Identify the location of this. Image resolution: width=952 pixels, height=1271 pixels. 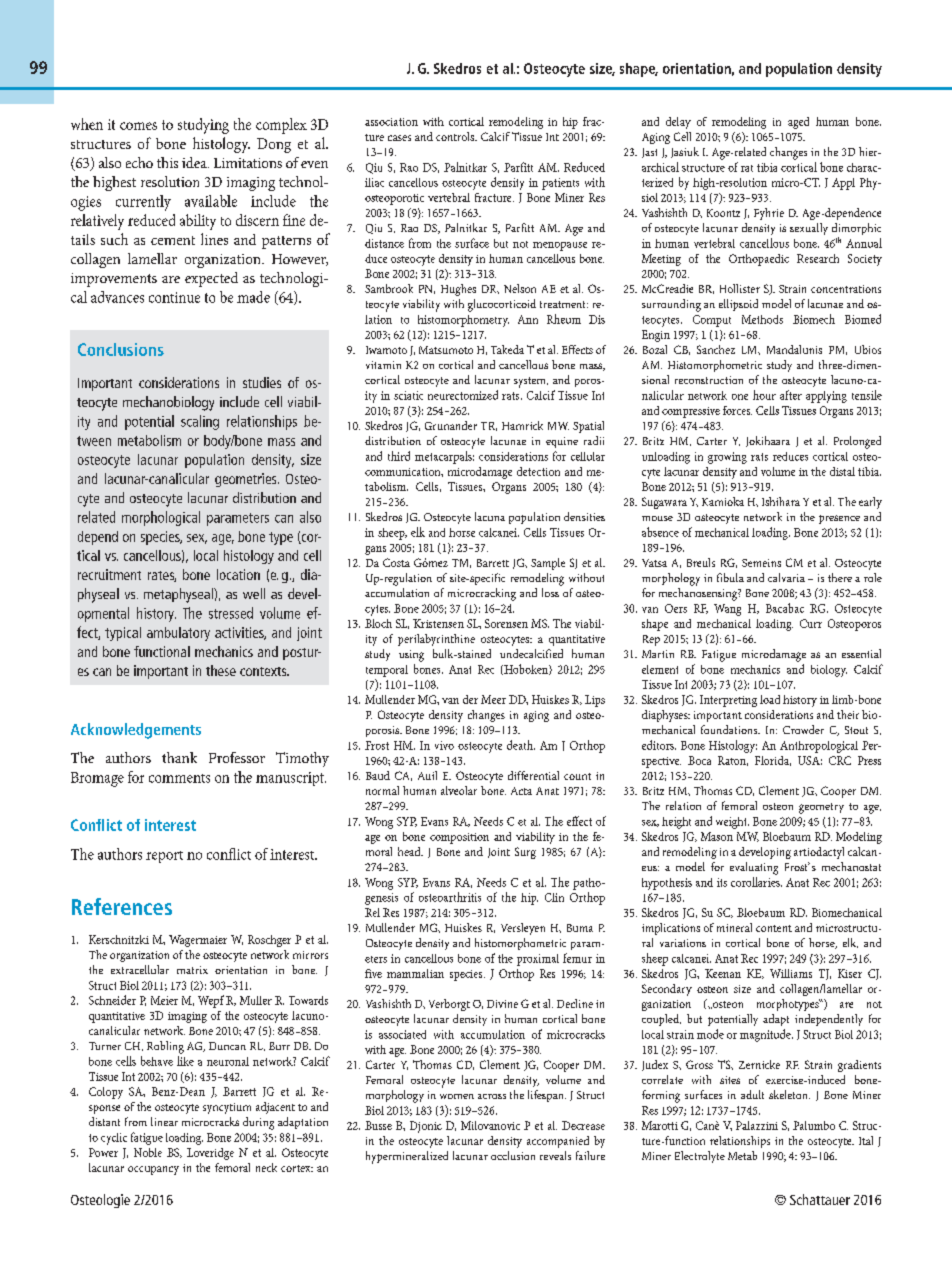
(167, 162).
